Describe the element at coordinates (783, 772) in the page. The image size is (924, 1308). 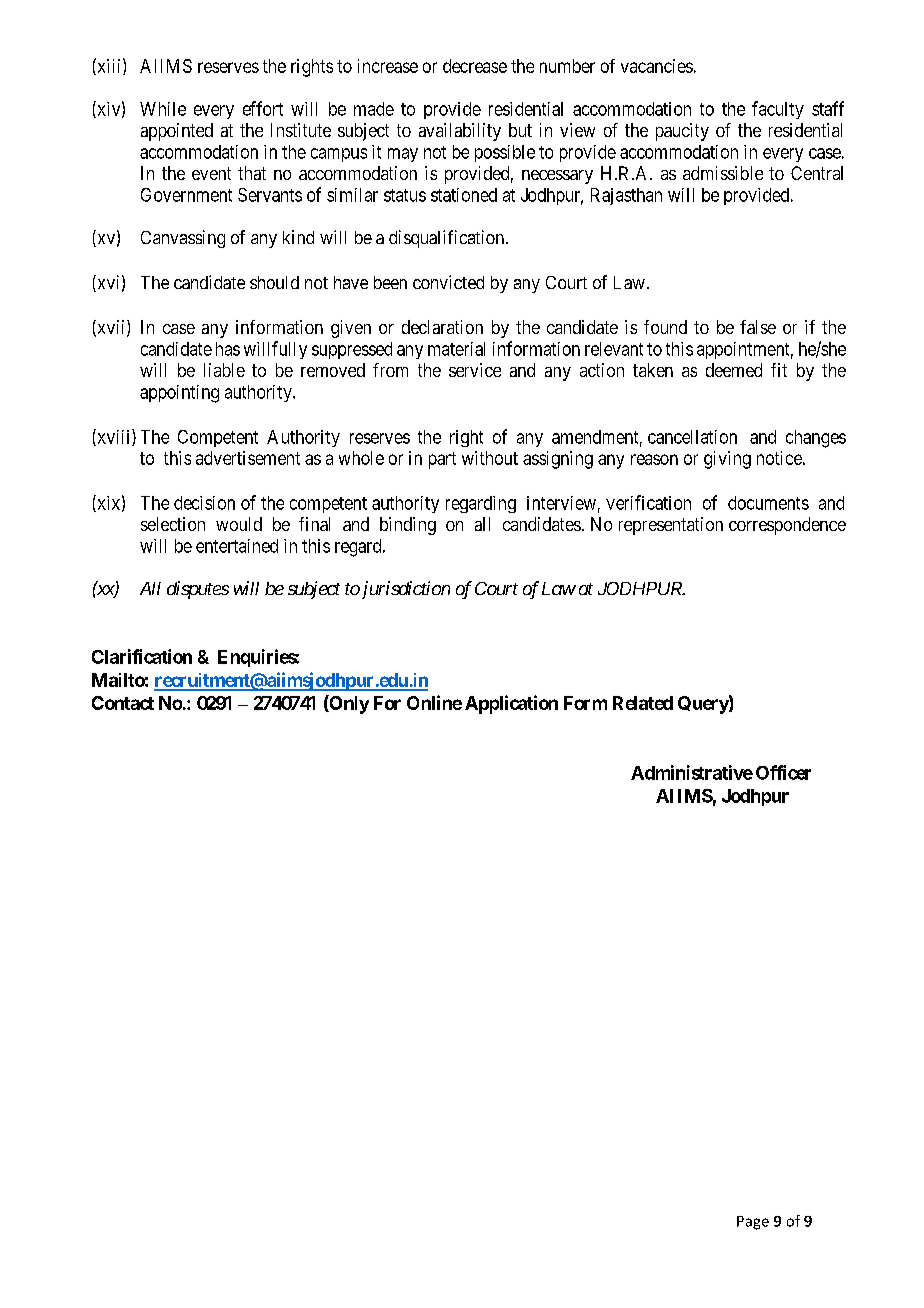
I see `Officer` at that location.
